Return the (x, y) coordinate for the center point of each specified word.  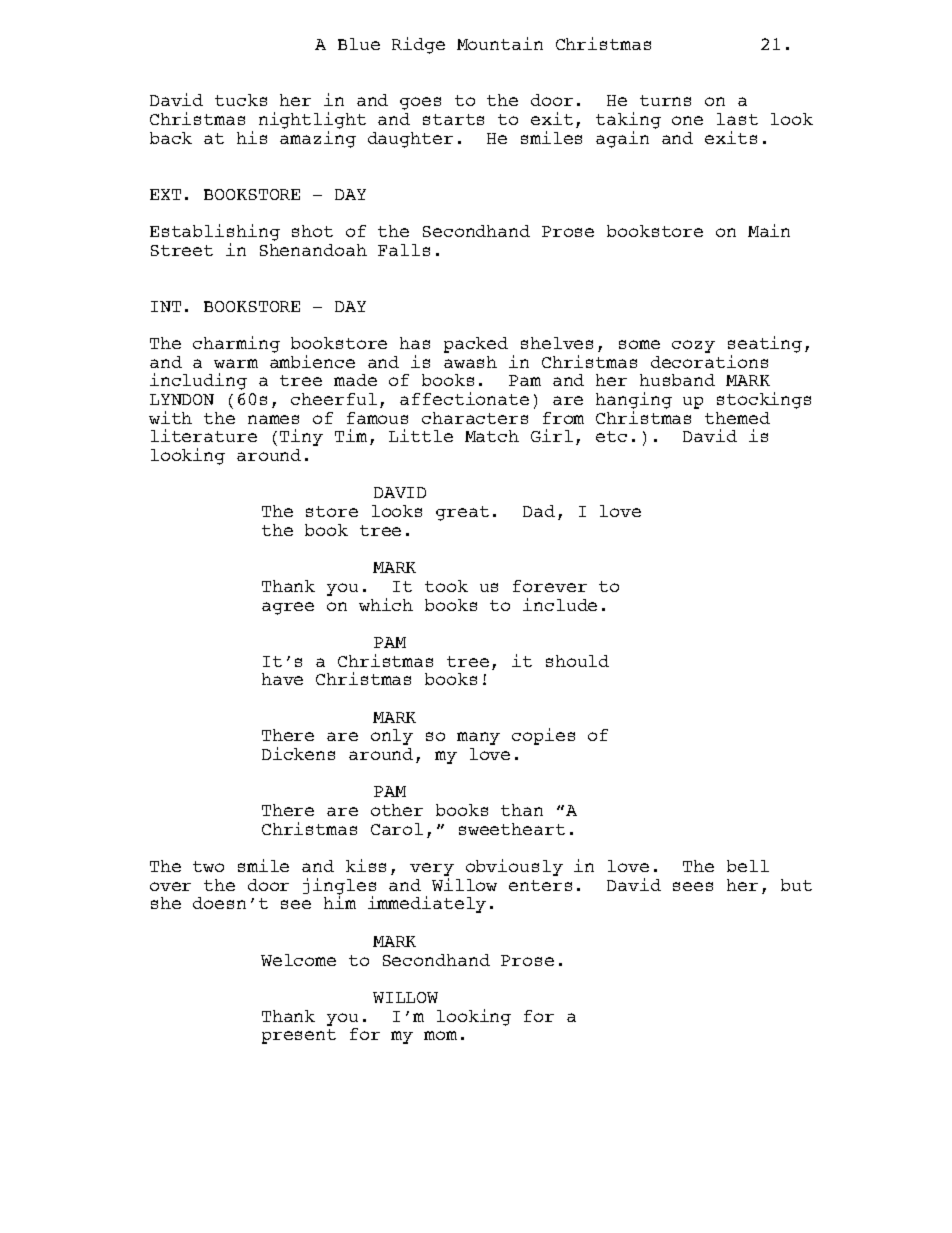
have (282, 679)
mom (440, 1035)
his (252, 137)
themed (737, 418)
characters (475, 418)
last (737, 119)
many (478, 738)
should (577, 661)
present (299, 1036)
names (273, 419)
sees (693, 886)
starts (453, 119)
